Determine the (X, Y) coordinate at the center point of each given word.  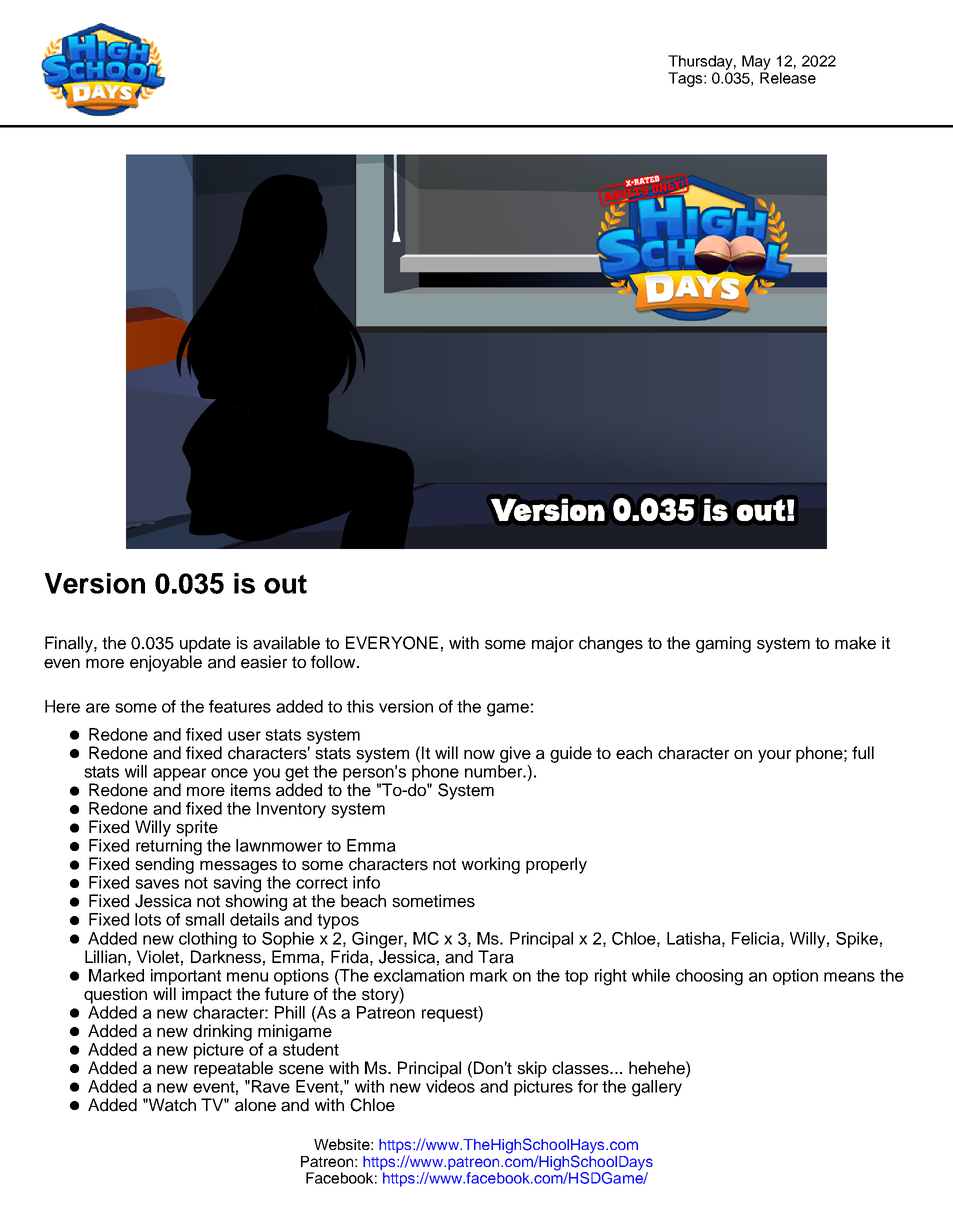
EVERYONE (392, 643)
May (756, 62)
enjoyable (166, 663)
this (360, 706)
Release (788, 78)
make (855, 643)
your (774, 756)
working (491, 865)
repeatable (233, 1069)
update (205, 644)
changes (611, 644)
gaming (723, 644)
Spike (857, 940)
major (553, 644)
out (285, 584)
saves (157, 884)
